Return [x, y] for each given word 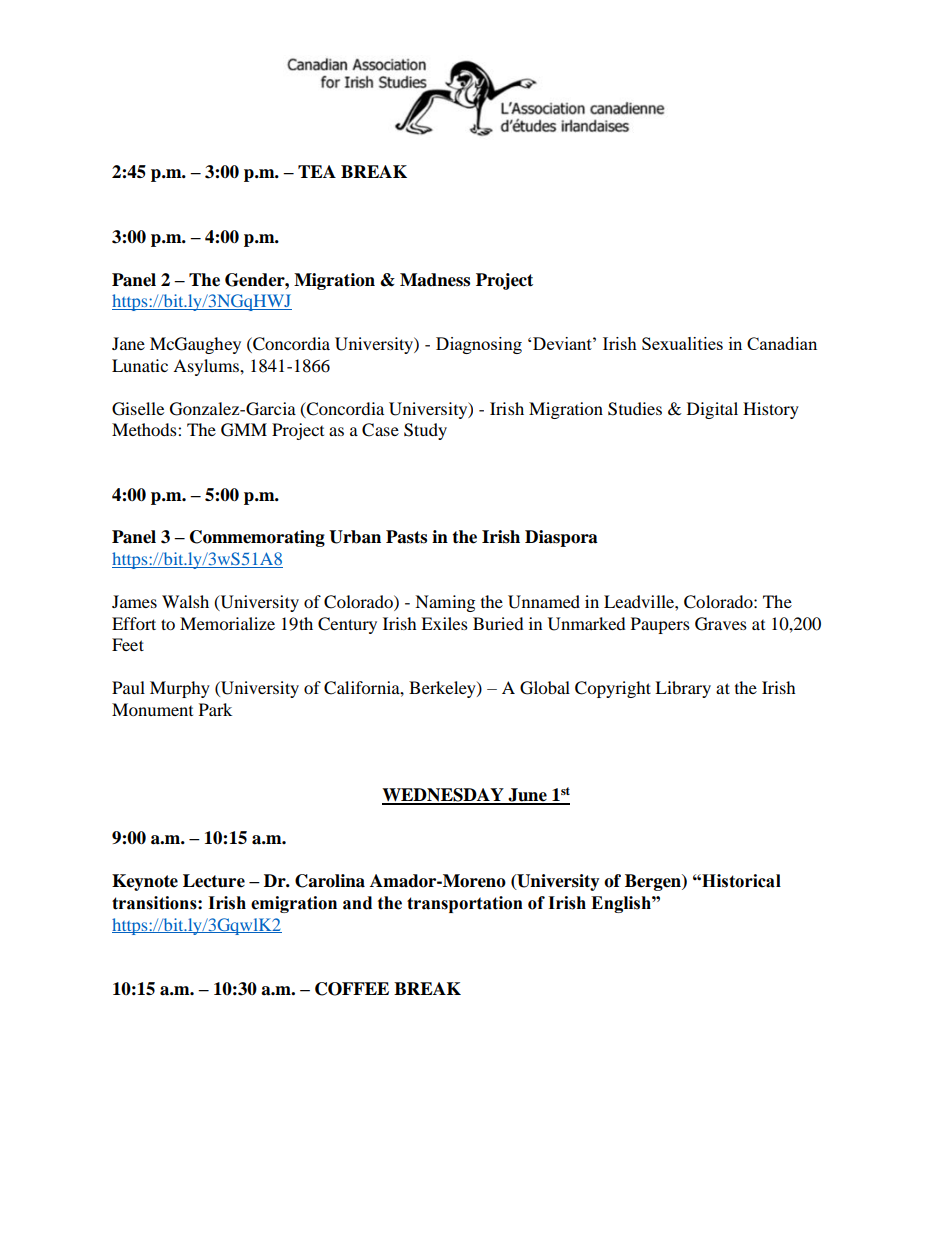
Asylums [207, 367]
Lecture [214, 881]
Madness [435, 280]
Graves [721, 624]
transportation [465, 904]
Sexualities [682, 343]
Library [683, 689]
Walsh [185, 601]
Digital [712, 410]
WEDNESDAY [444, 796]
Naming [445, 603]
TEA [317, 171]
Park [215, 709]
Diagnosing [479, 345]
